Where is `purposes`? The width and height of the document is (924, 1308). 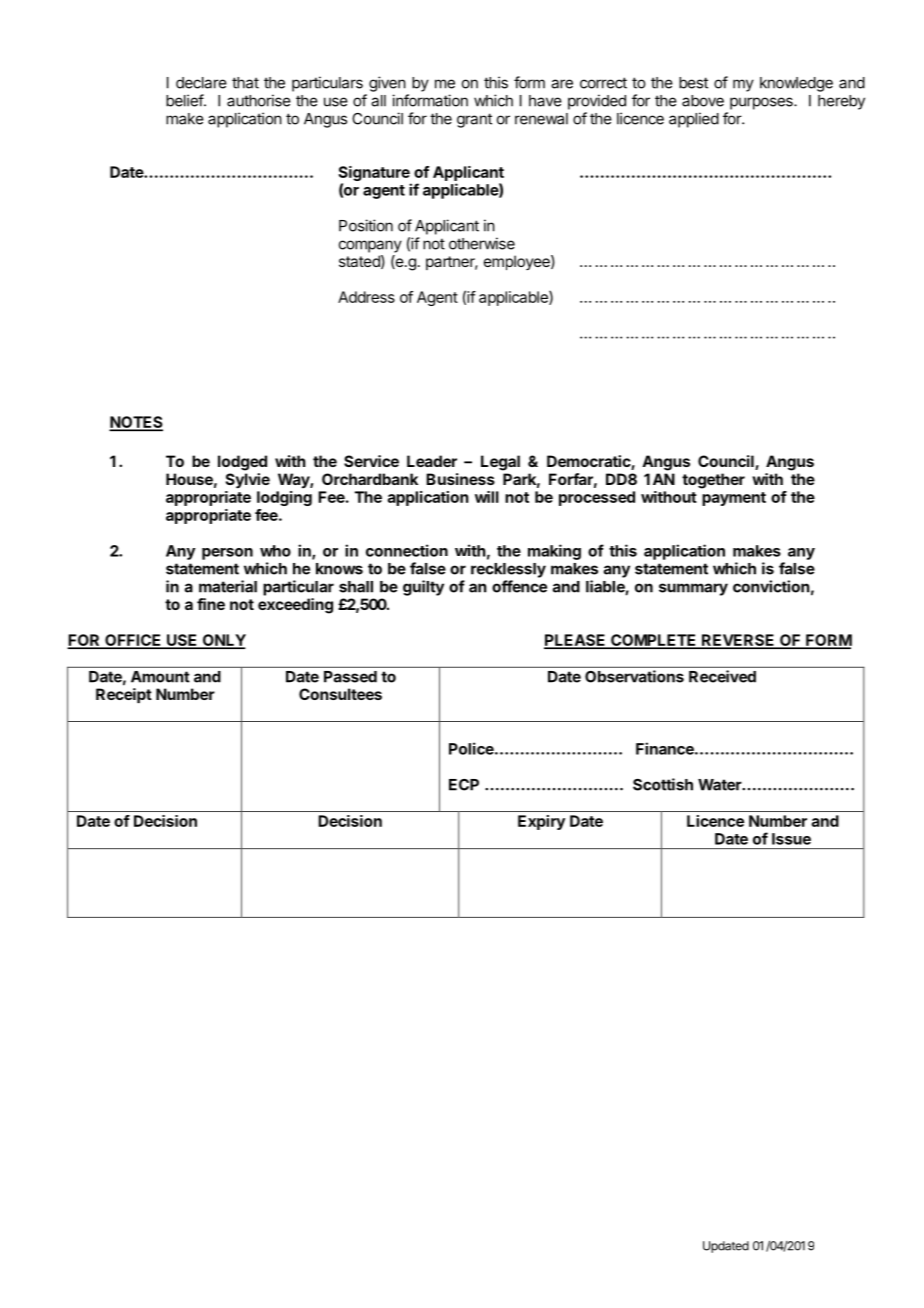
purposes is located at coordinates (762, 103).
